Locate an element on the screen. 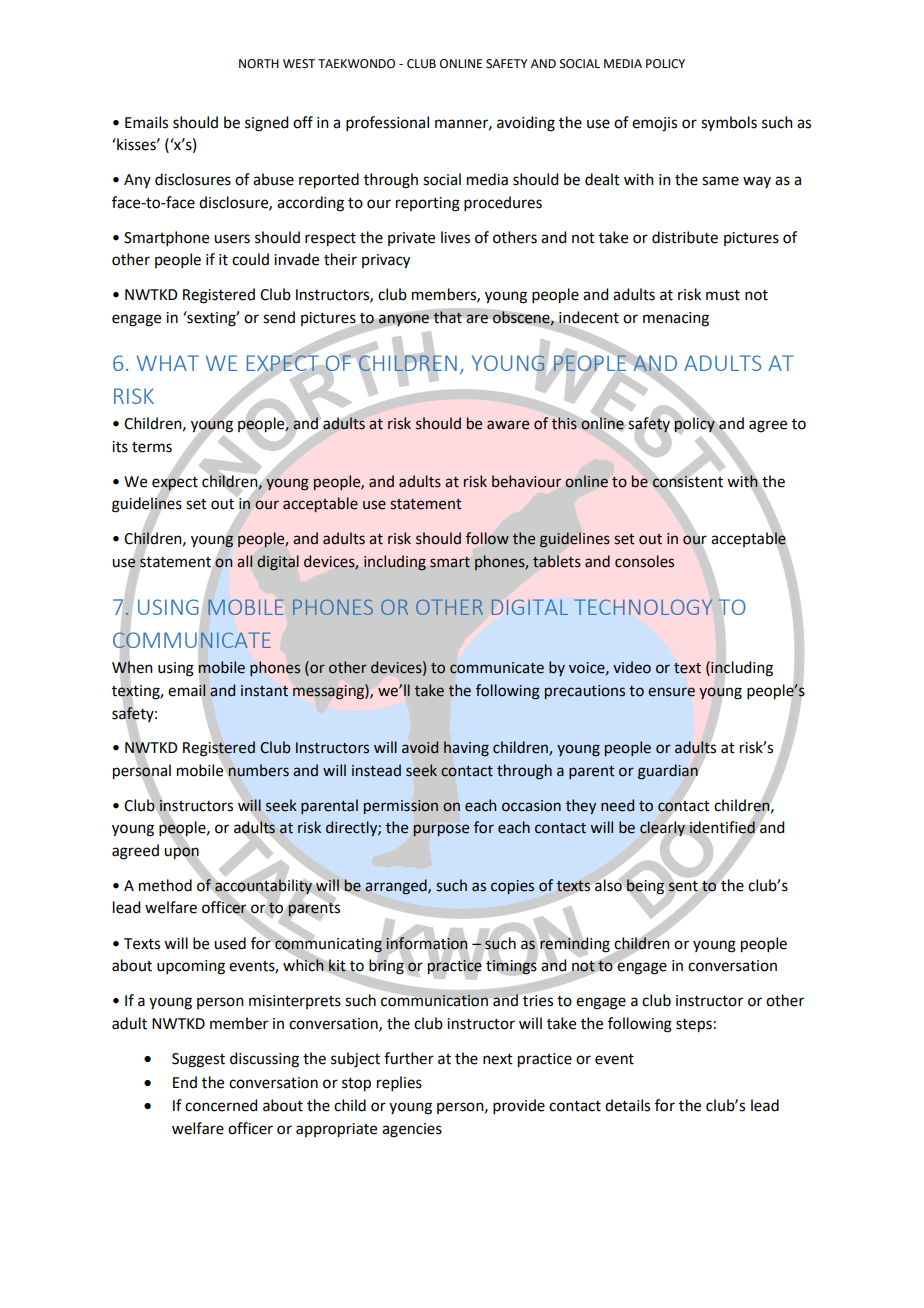  NORTH is located at coordinates (259, 64).
